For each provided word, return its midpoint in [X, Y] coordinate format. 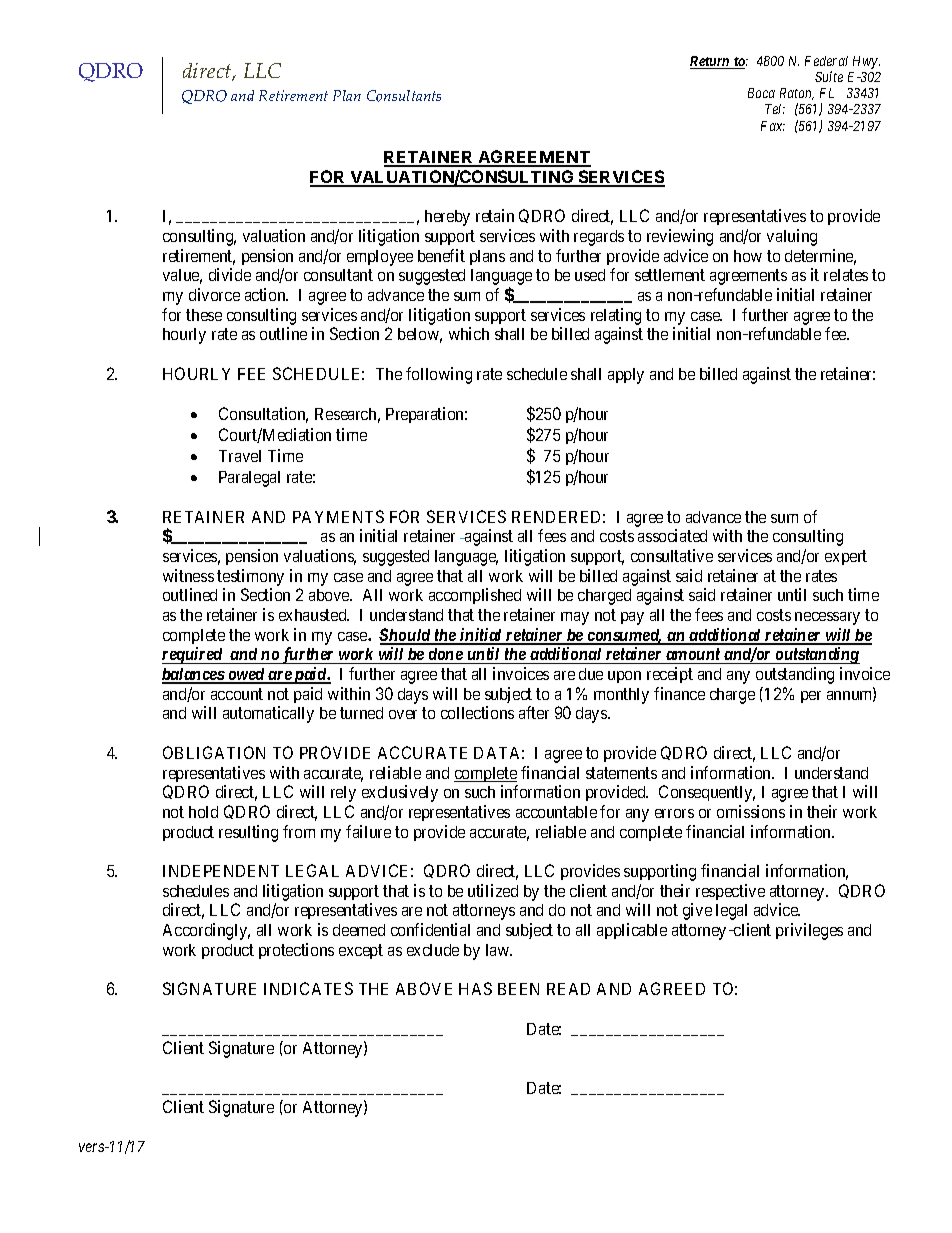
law [499, 950]
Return [711, 62]
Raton [797, 94]
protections [296, 951]
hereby [447, 218]
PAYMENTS [338, 516]
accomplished [475, 596]
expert [846, 557]
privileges [809, 931]
